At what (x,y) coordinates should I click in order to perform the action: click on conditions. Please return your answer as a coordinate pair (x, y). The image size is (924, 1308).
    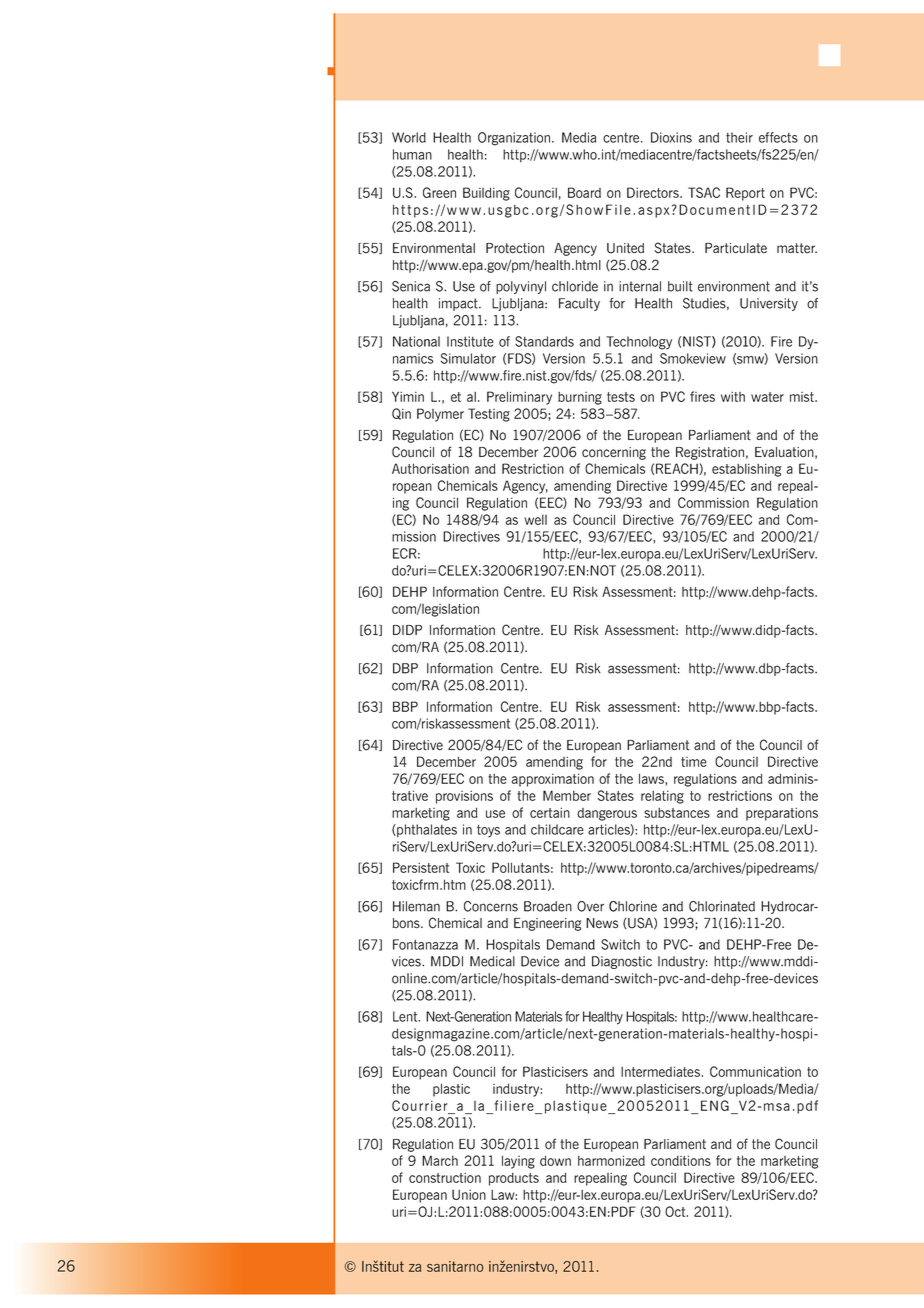
    Looking at the image, I should click on (681, 1160).
